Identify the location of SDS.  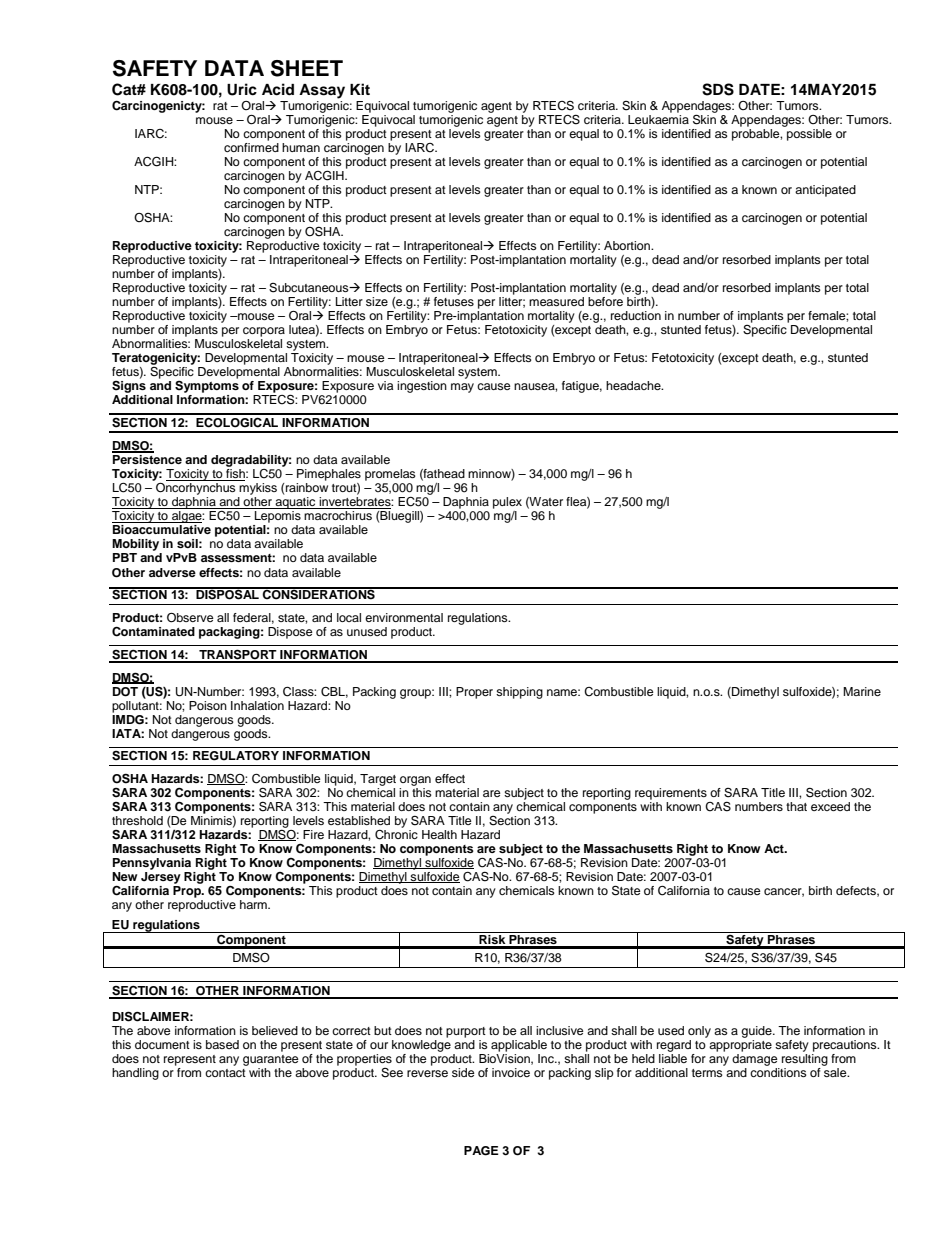
(718, 89).
